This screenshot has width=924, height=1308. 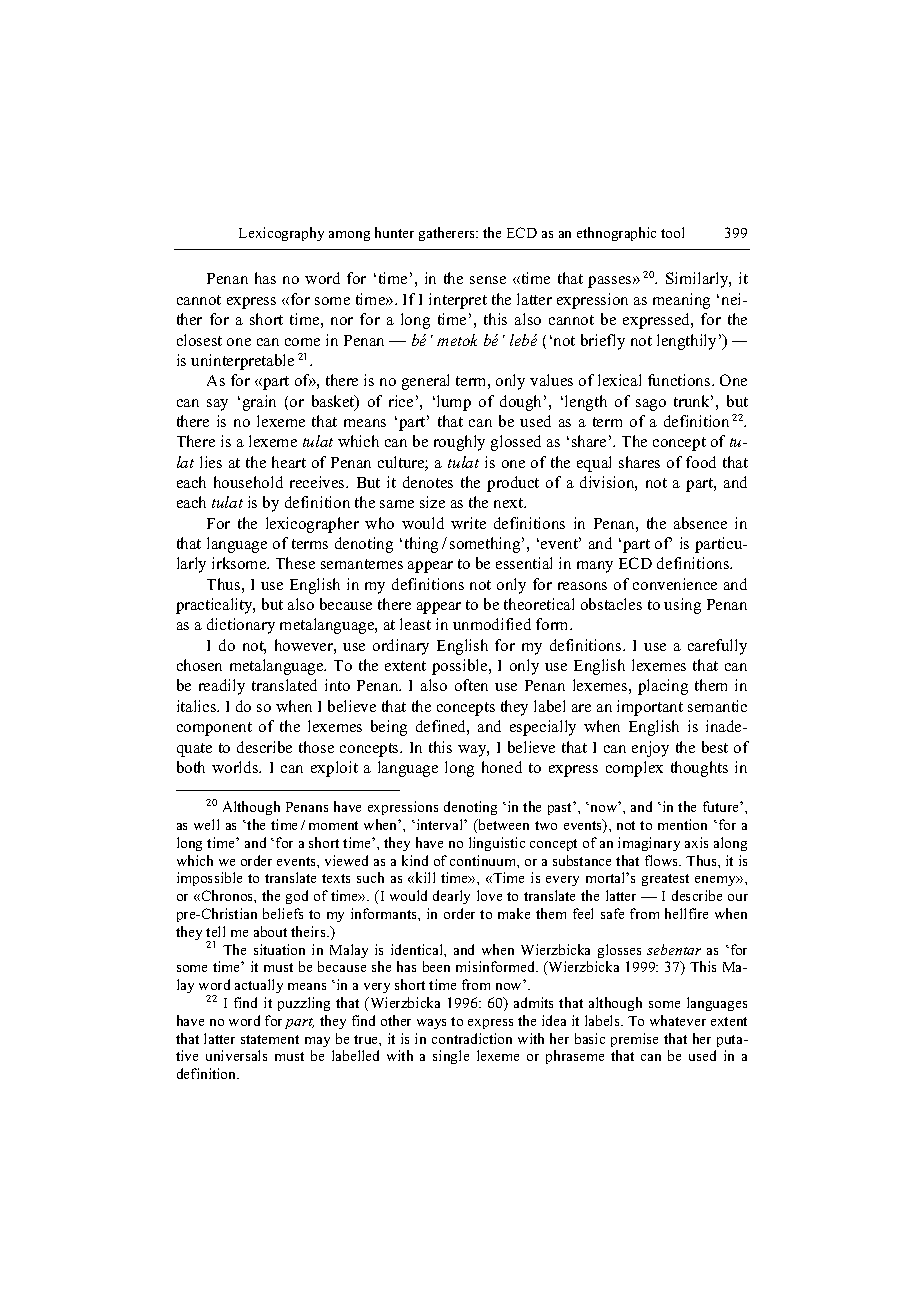 I want to click on household, so click(x=248, y=482).
